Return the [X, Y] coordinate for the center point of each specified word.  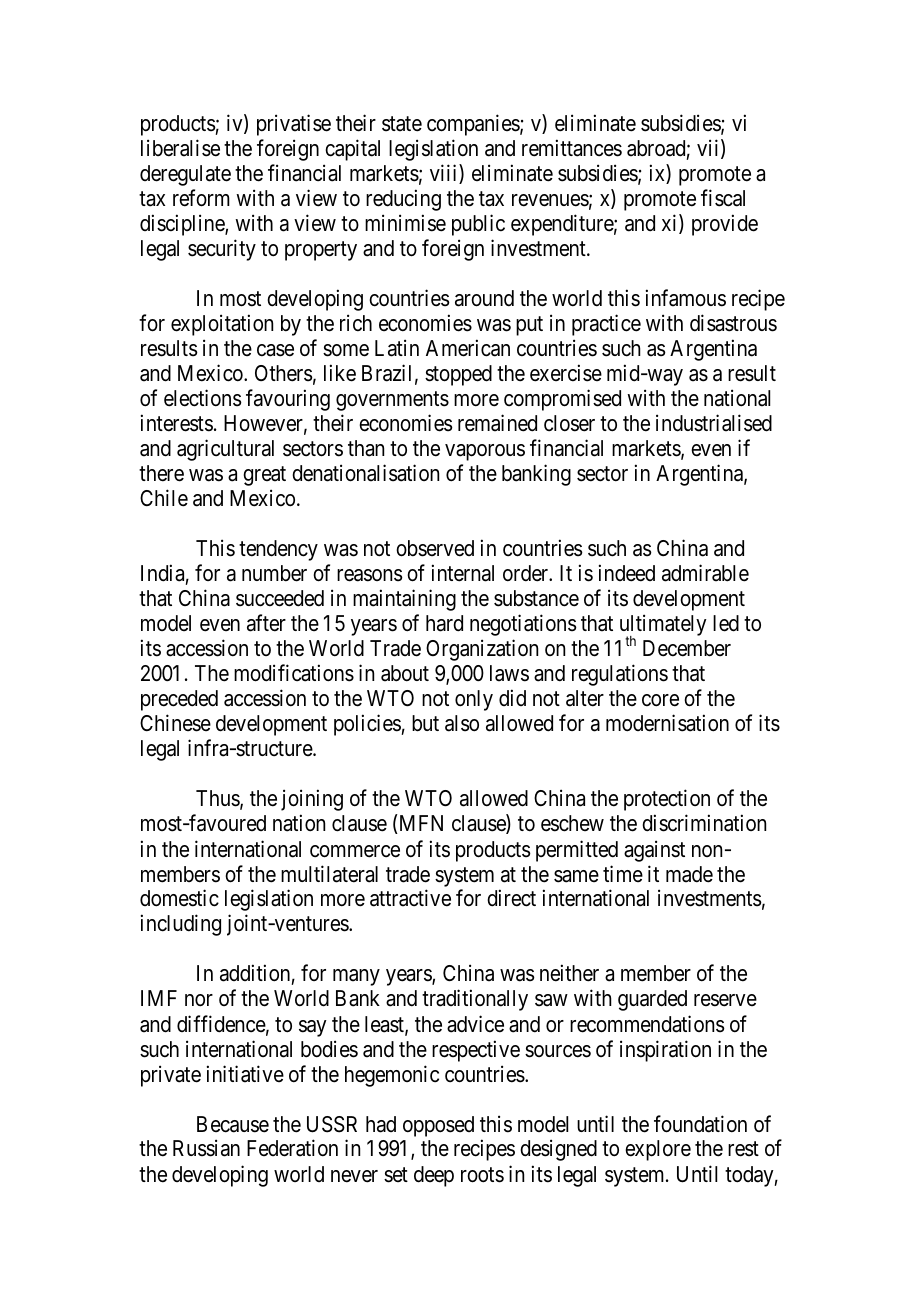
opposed [438, 1126]
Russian [206, 1148]
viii [445, 174]
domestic [179, 898]
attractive [410, 898]
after [266, 623]
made [689, 874]
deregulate [185, 175]
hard [444, 623]
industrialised [714, 423]
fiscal [723, 198]
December [687, 648]
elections [203, 398]
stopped [458, 375]
